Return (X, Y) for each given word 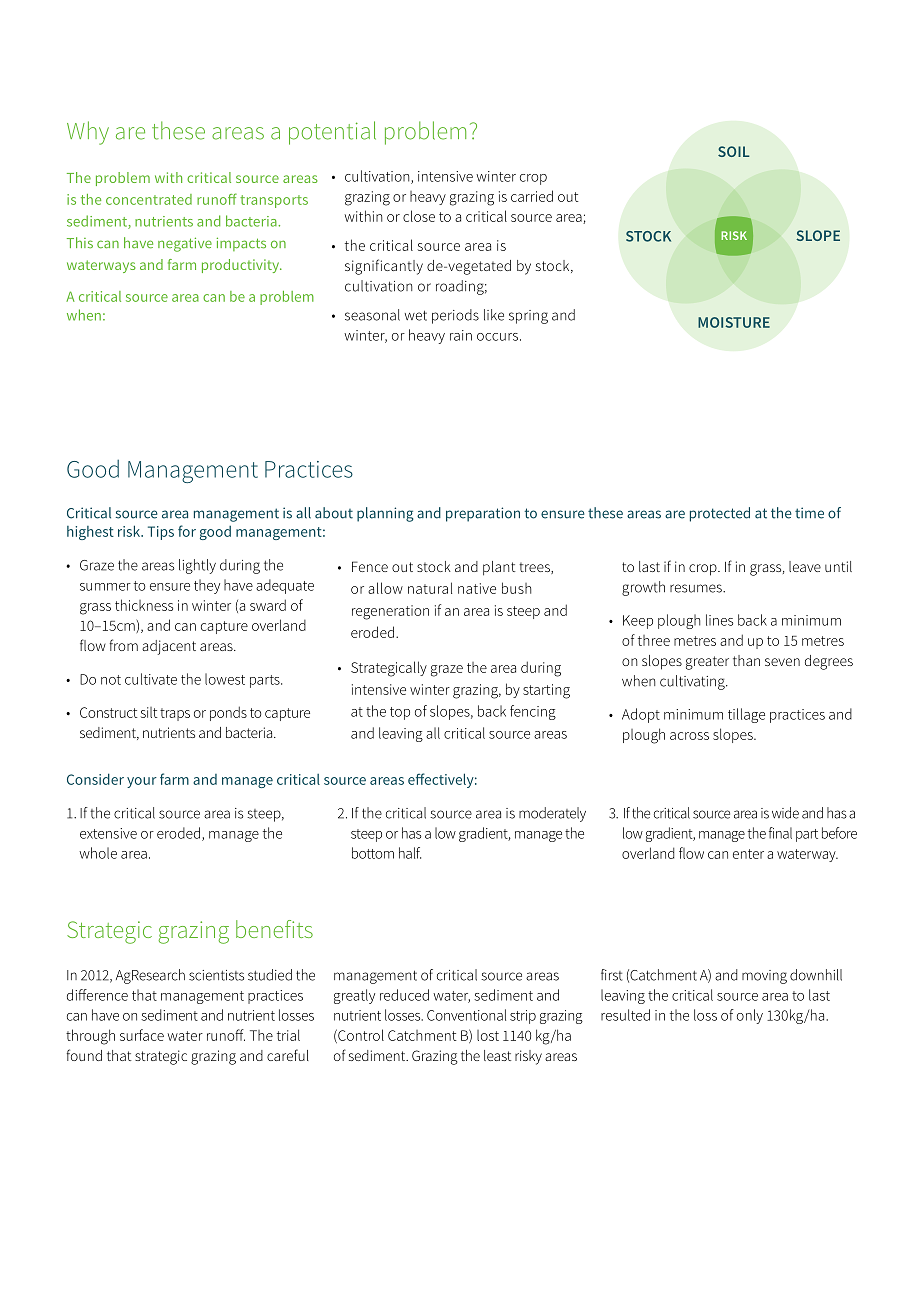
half (410, 853)
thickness (144, 605)
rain (461, 335)
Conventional (466, 1015)
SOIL (734, 151)
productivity (242, 266)
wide (785, 813)
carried (532, 196)
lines (719, 620)
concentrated (149, 199)
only (750, 1016)
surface (142, 1035)
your (142, 782)
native (477, 588)
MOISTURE (734, 322)
